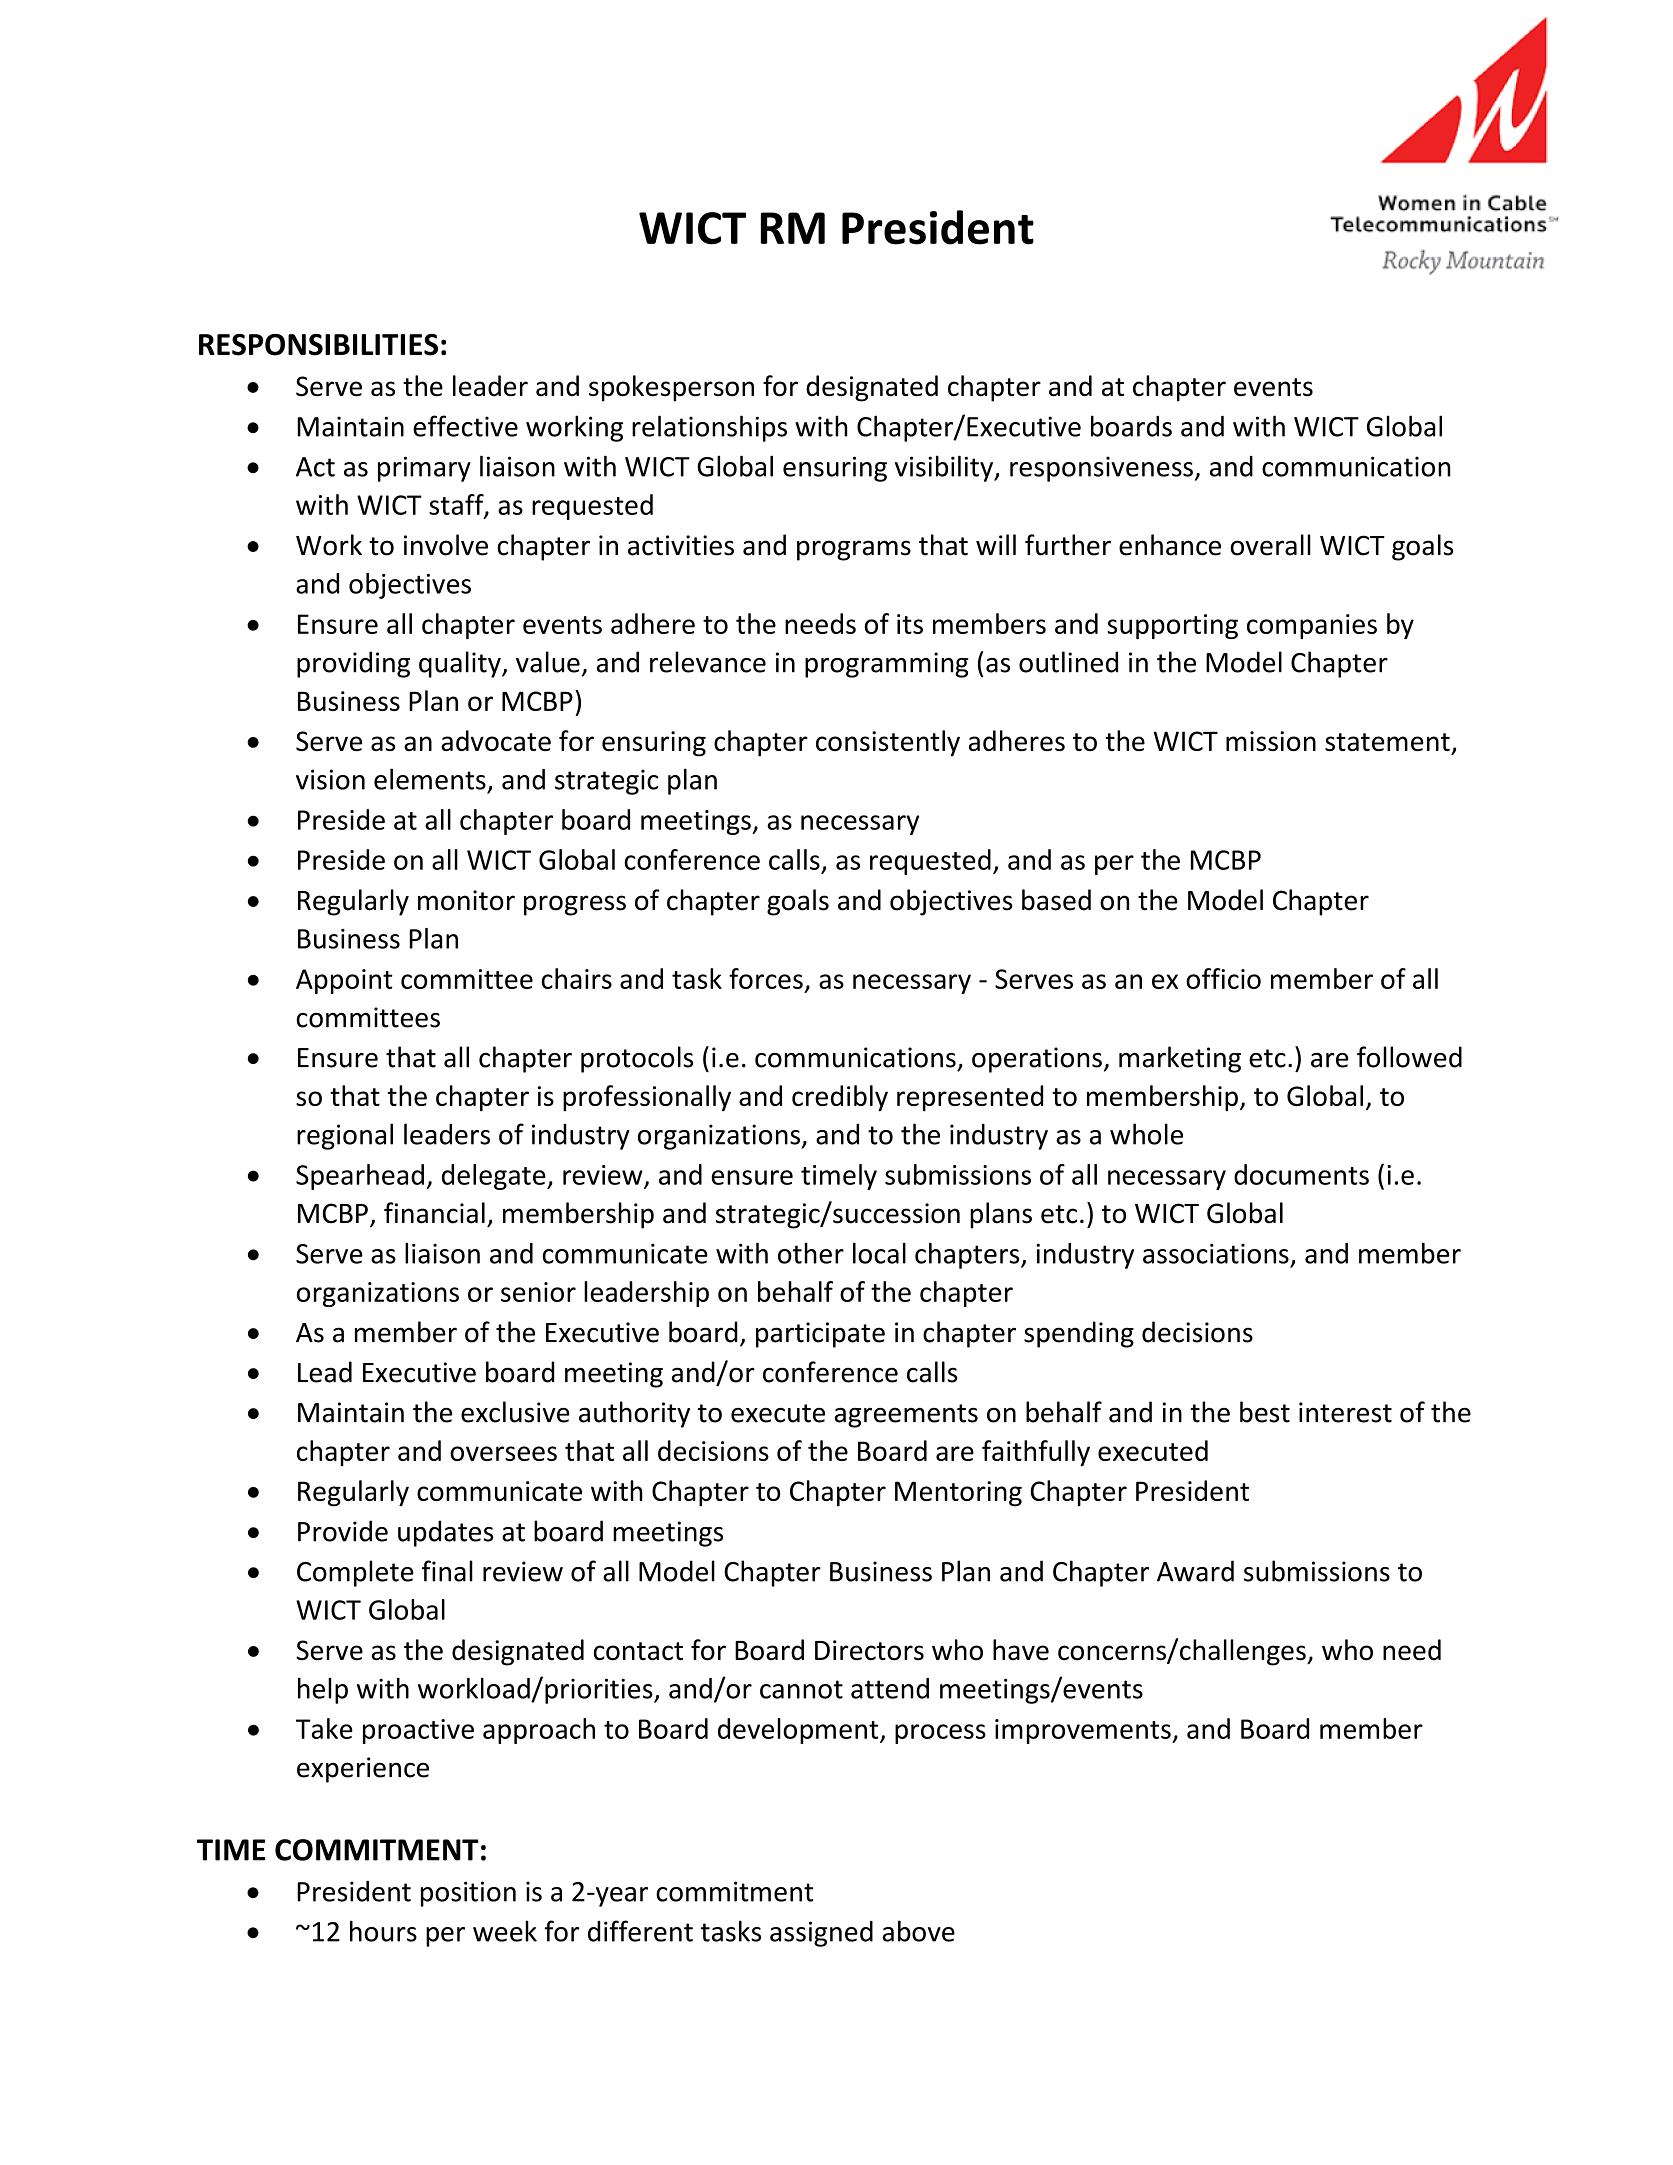 The width and height of the image is (1673, 2165). Describe the element at coordinates (1195, 1571) in the image. I see `Award` at that location.
